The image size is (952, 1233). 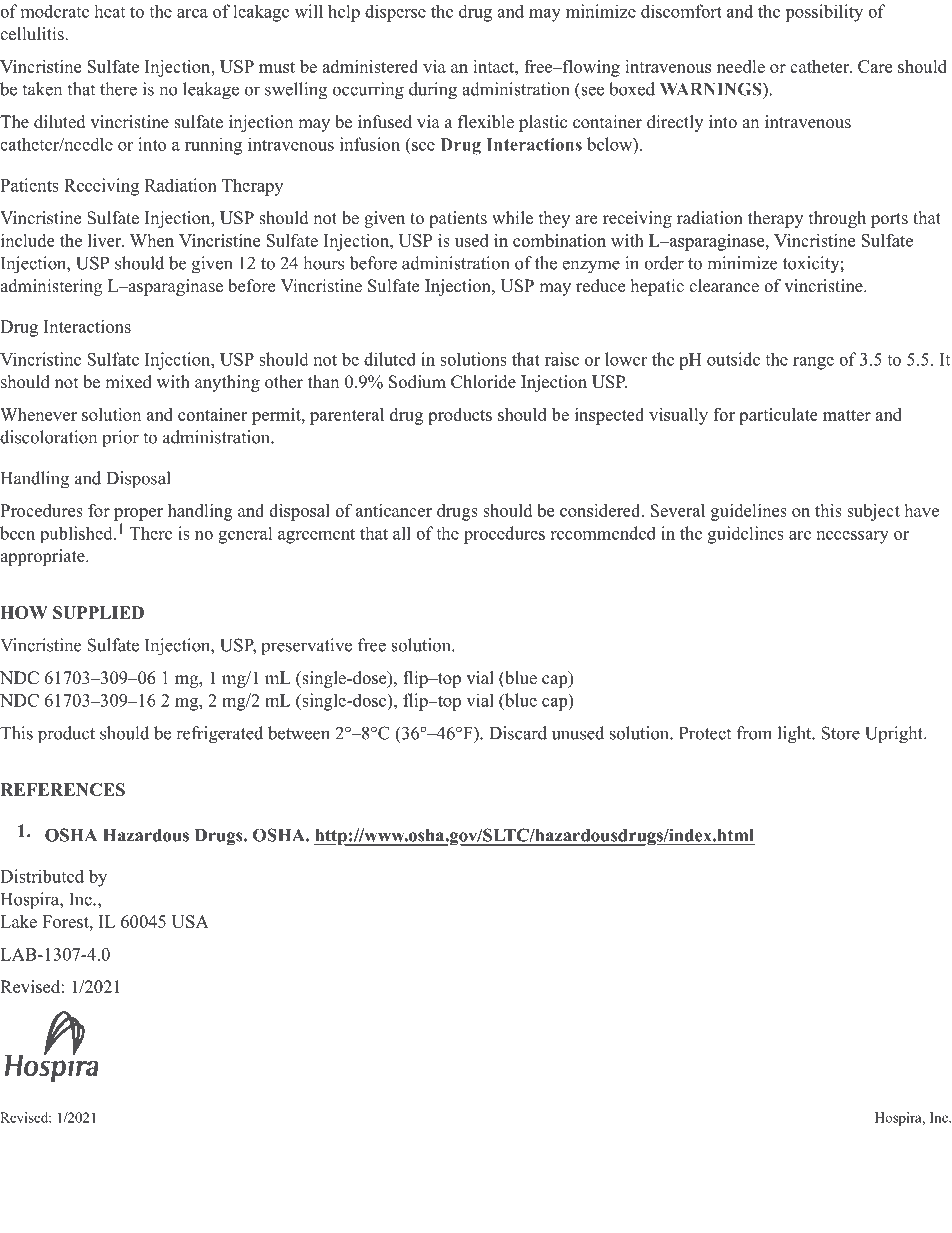 What do you see at coordinates (394, 510) in the screenshot?
I see `anticancer` at bounding box center [394, 510].
